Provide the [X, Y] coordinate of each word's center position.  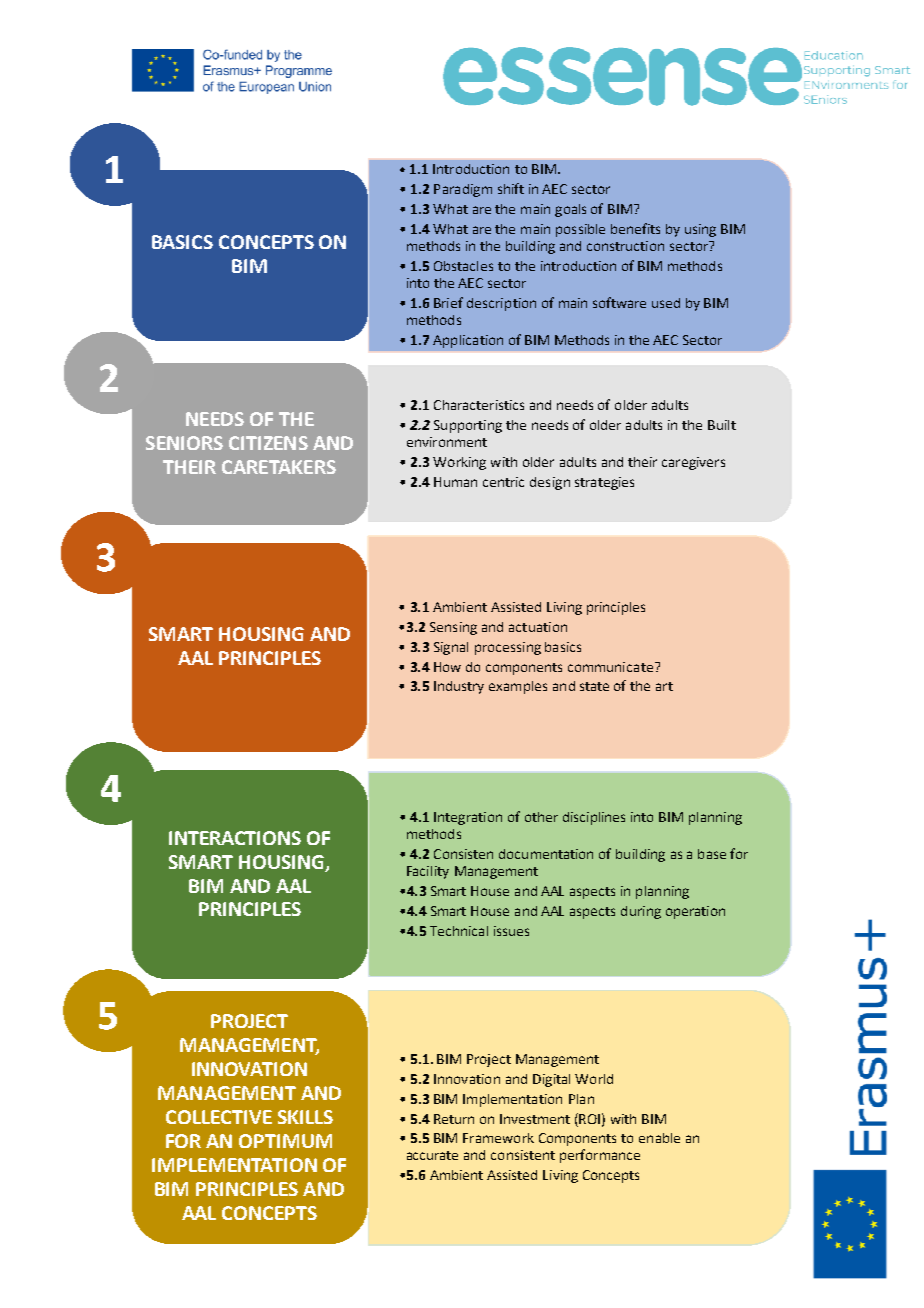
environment [447, 442]
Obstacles [463, 266]
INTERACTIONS [235, 838]
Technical [459, 931]
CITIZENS [268, 443]
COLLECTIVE [219, 1117]
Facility [428, 872]
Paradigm [463, 190]
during [641, 912]
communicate [610, 667]
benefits [635, 228]
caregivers [693, 463]
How [447, 667]
